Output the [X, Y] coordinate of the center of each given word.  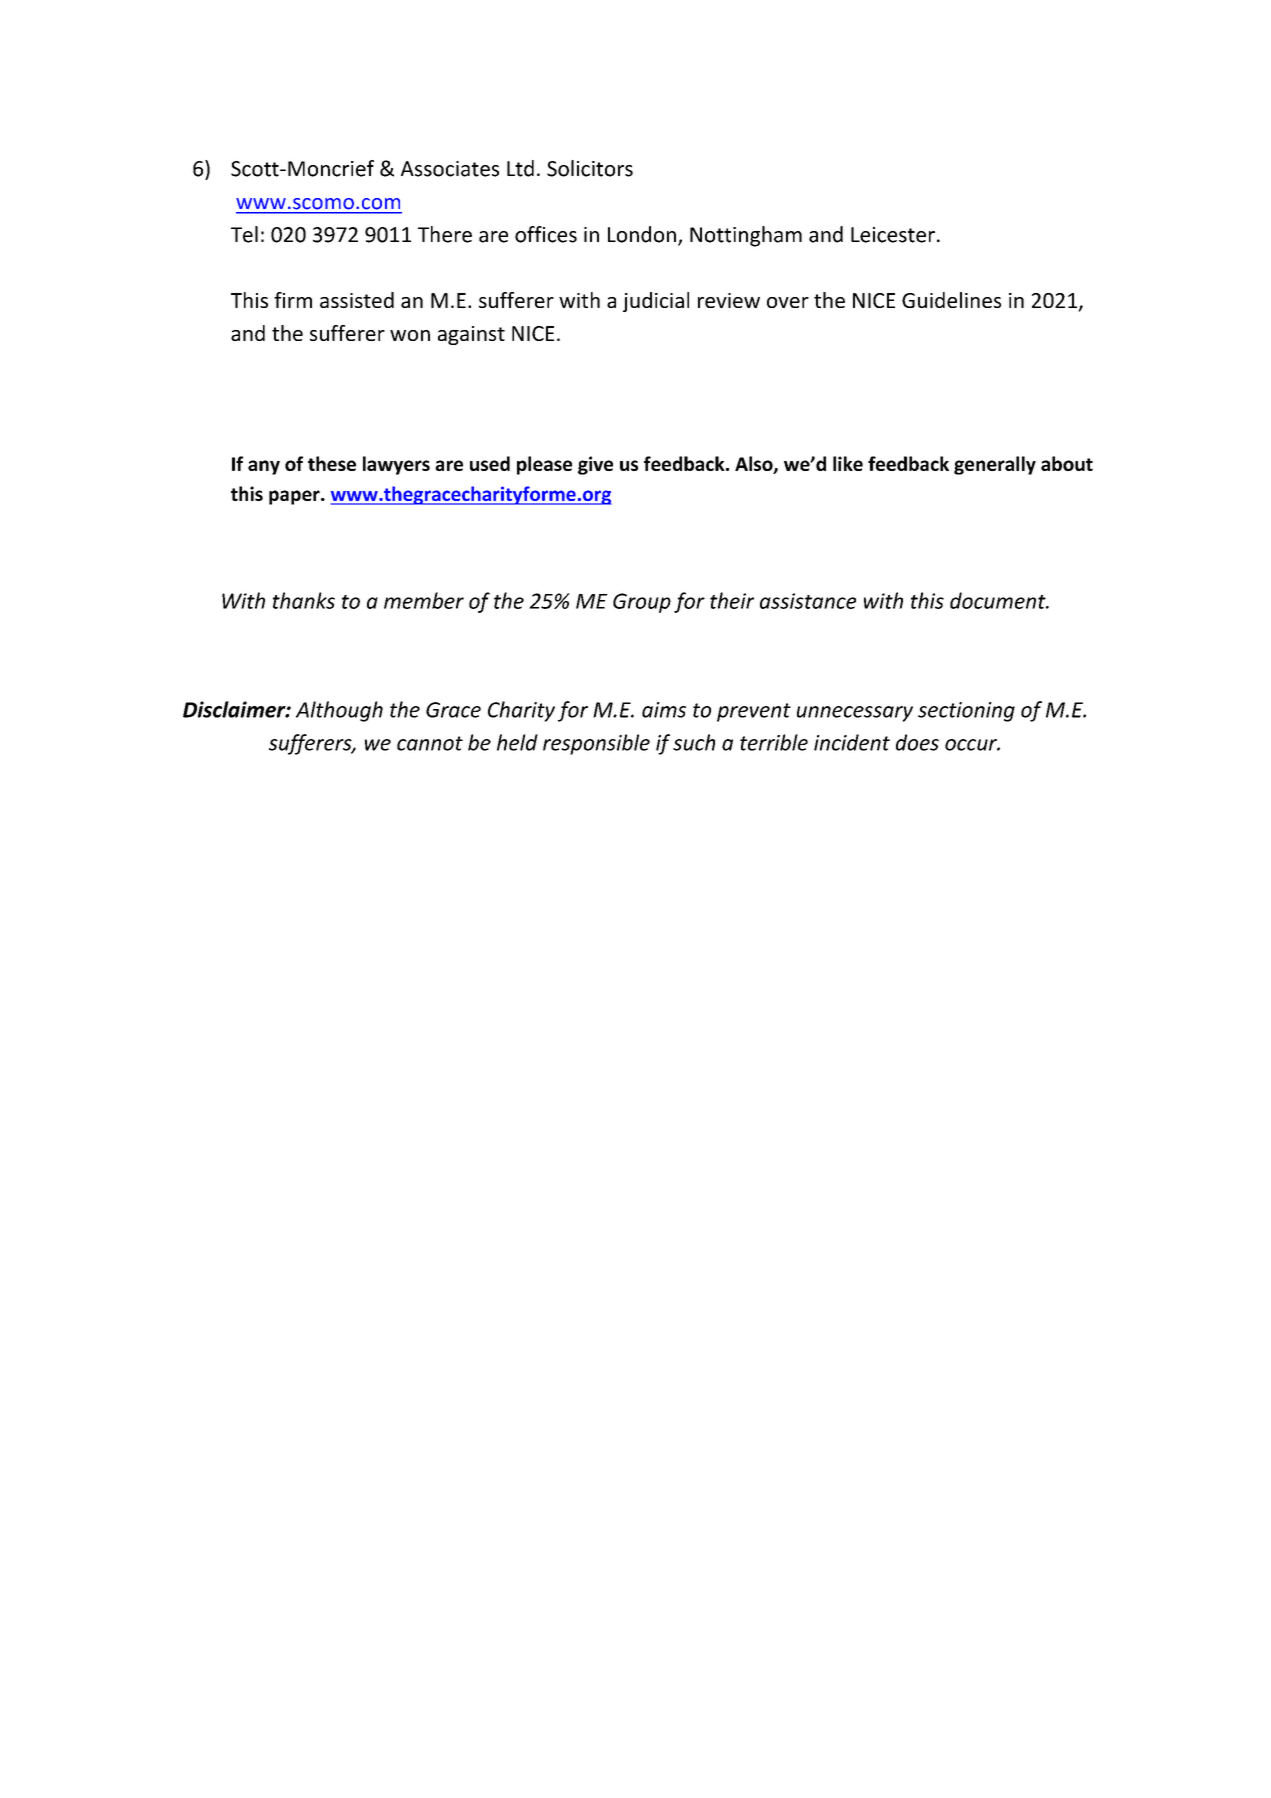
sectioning [966, 712]
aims [664, 710]
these [332, 463]
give [595, 465]
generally [995, 465]
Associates [450, 169]
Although [339, 711]
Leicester [893, 235]
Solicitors [590, 168]
